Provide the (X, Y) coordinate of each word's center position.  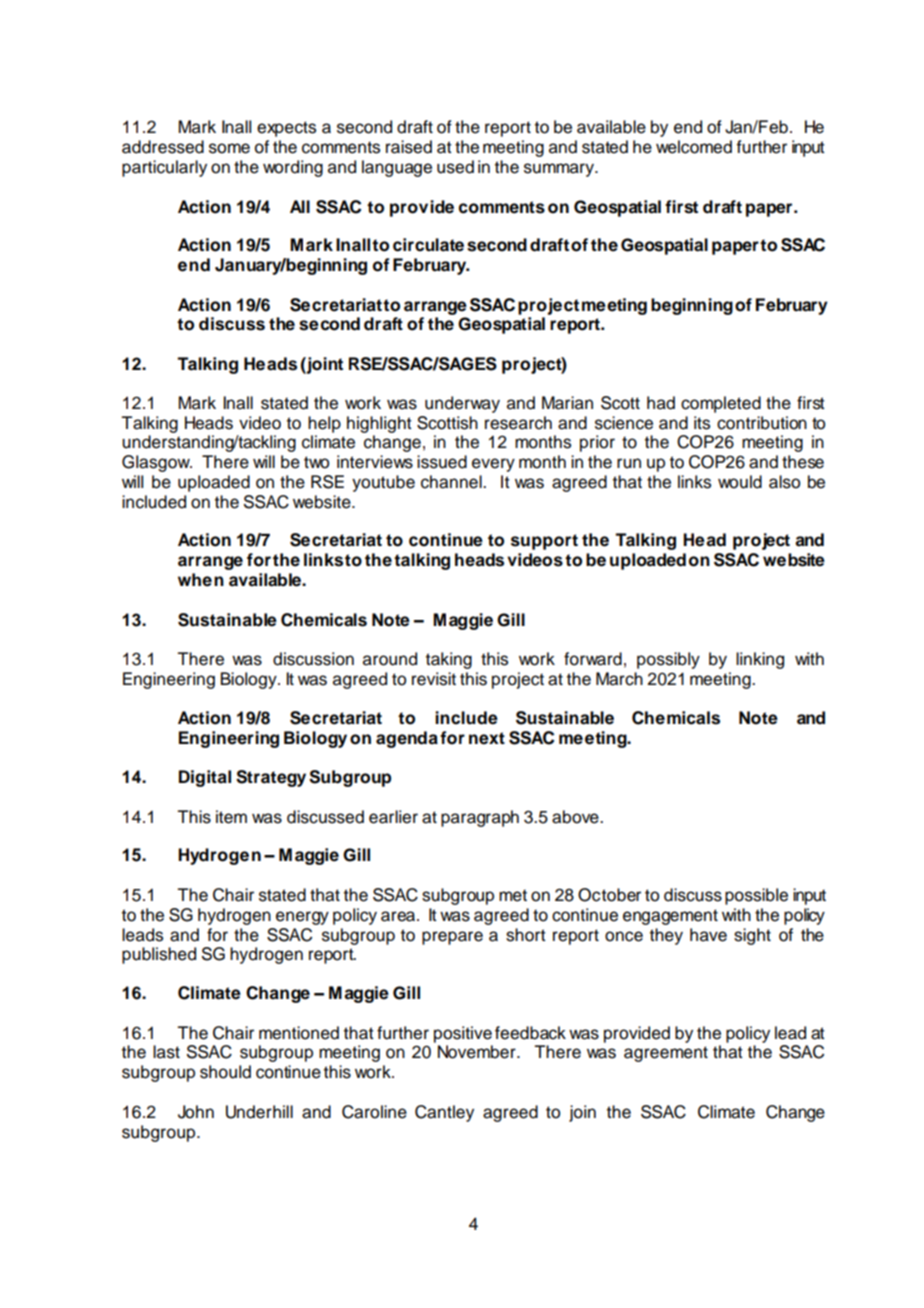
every (493, 465)
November (478, 1052)
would (740, 482)
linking (760, 660)
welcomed (694, 147)
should (225, 1072)
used (455, 167)
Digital (205, 778)
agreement (666, 1054)
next (487, 738)
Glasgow (157, 463)
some (229, 148)
